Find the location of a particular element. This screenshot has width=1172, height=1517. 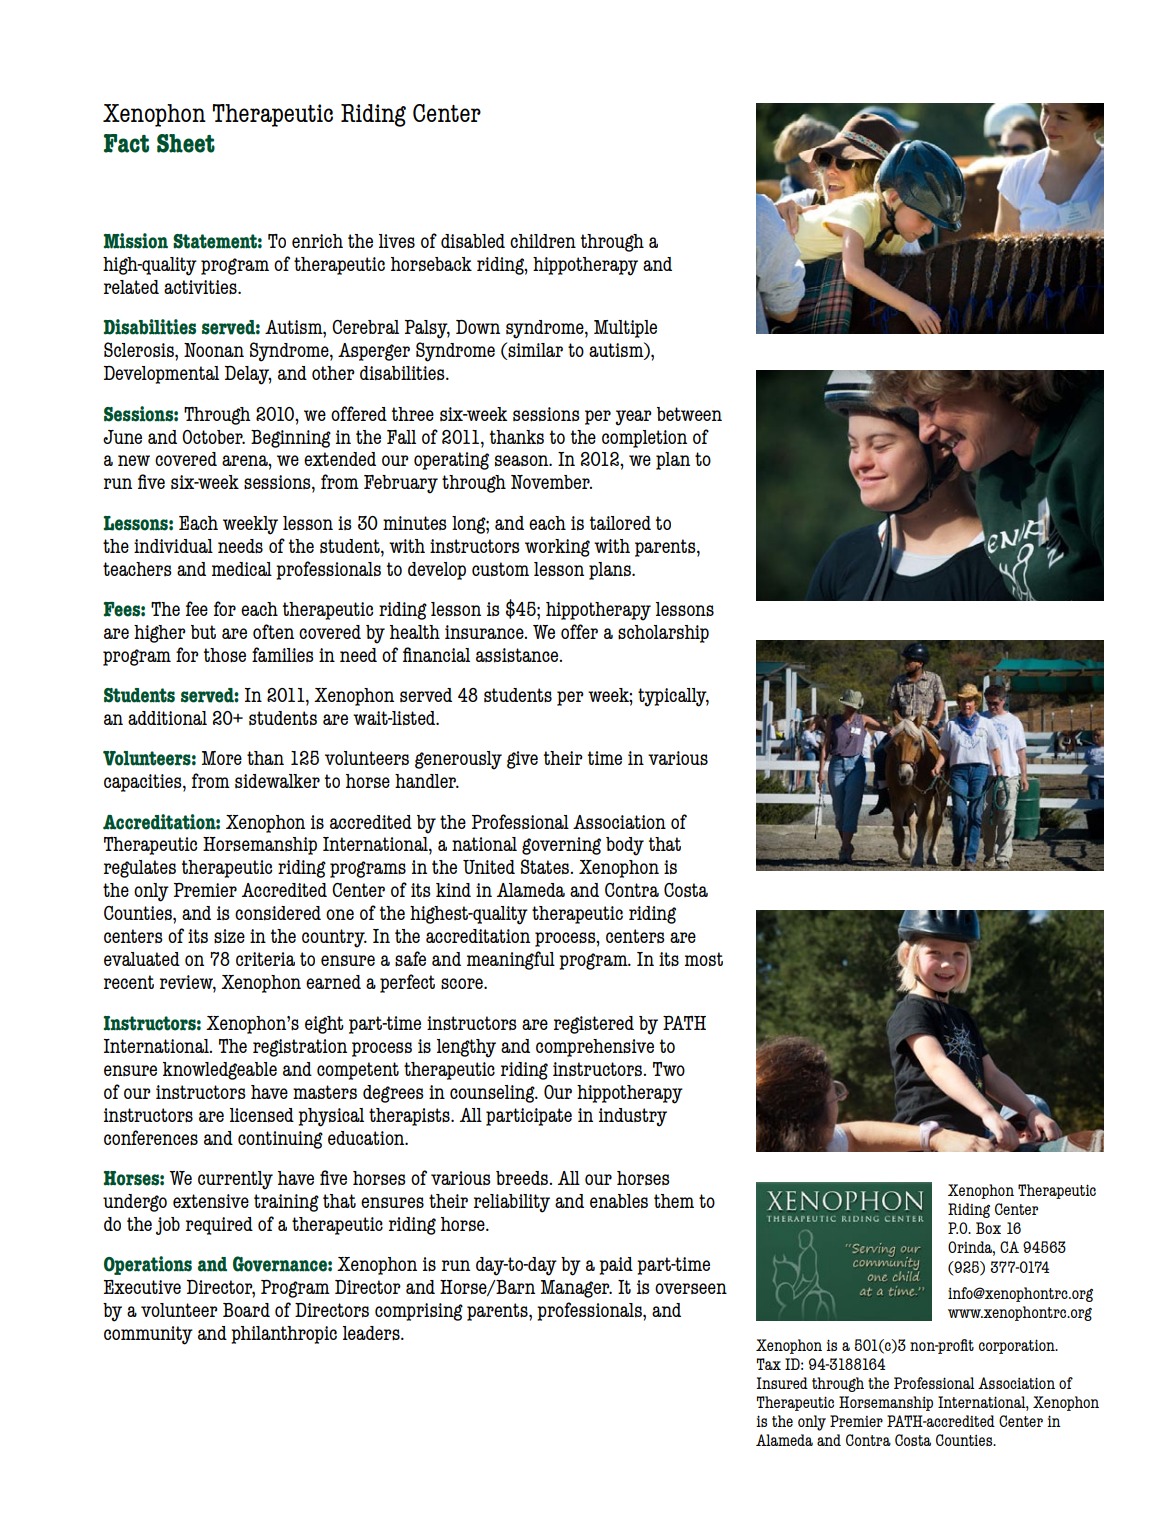

children is located at coordinates (543, 241).
